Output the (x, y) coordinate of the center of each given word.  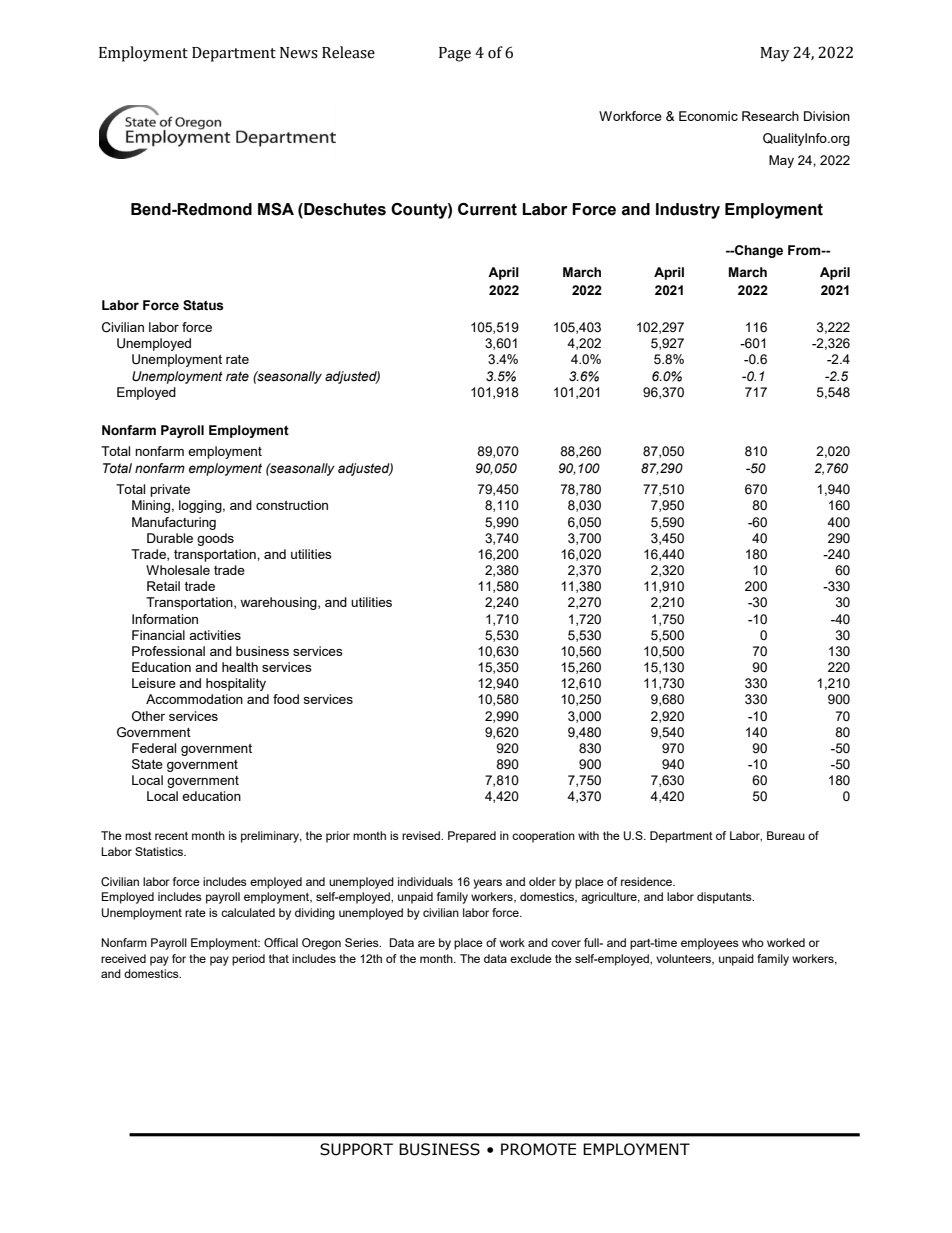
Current (487, 209)
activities (215, 635)
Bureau (786, 835)
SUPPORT (356, 1149)
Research (770, 116)
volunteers (685, 959)
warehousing (279, 603)
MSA (276, 209)
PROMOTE (538, 1149)
